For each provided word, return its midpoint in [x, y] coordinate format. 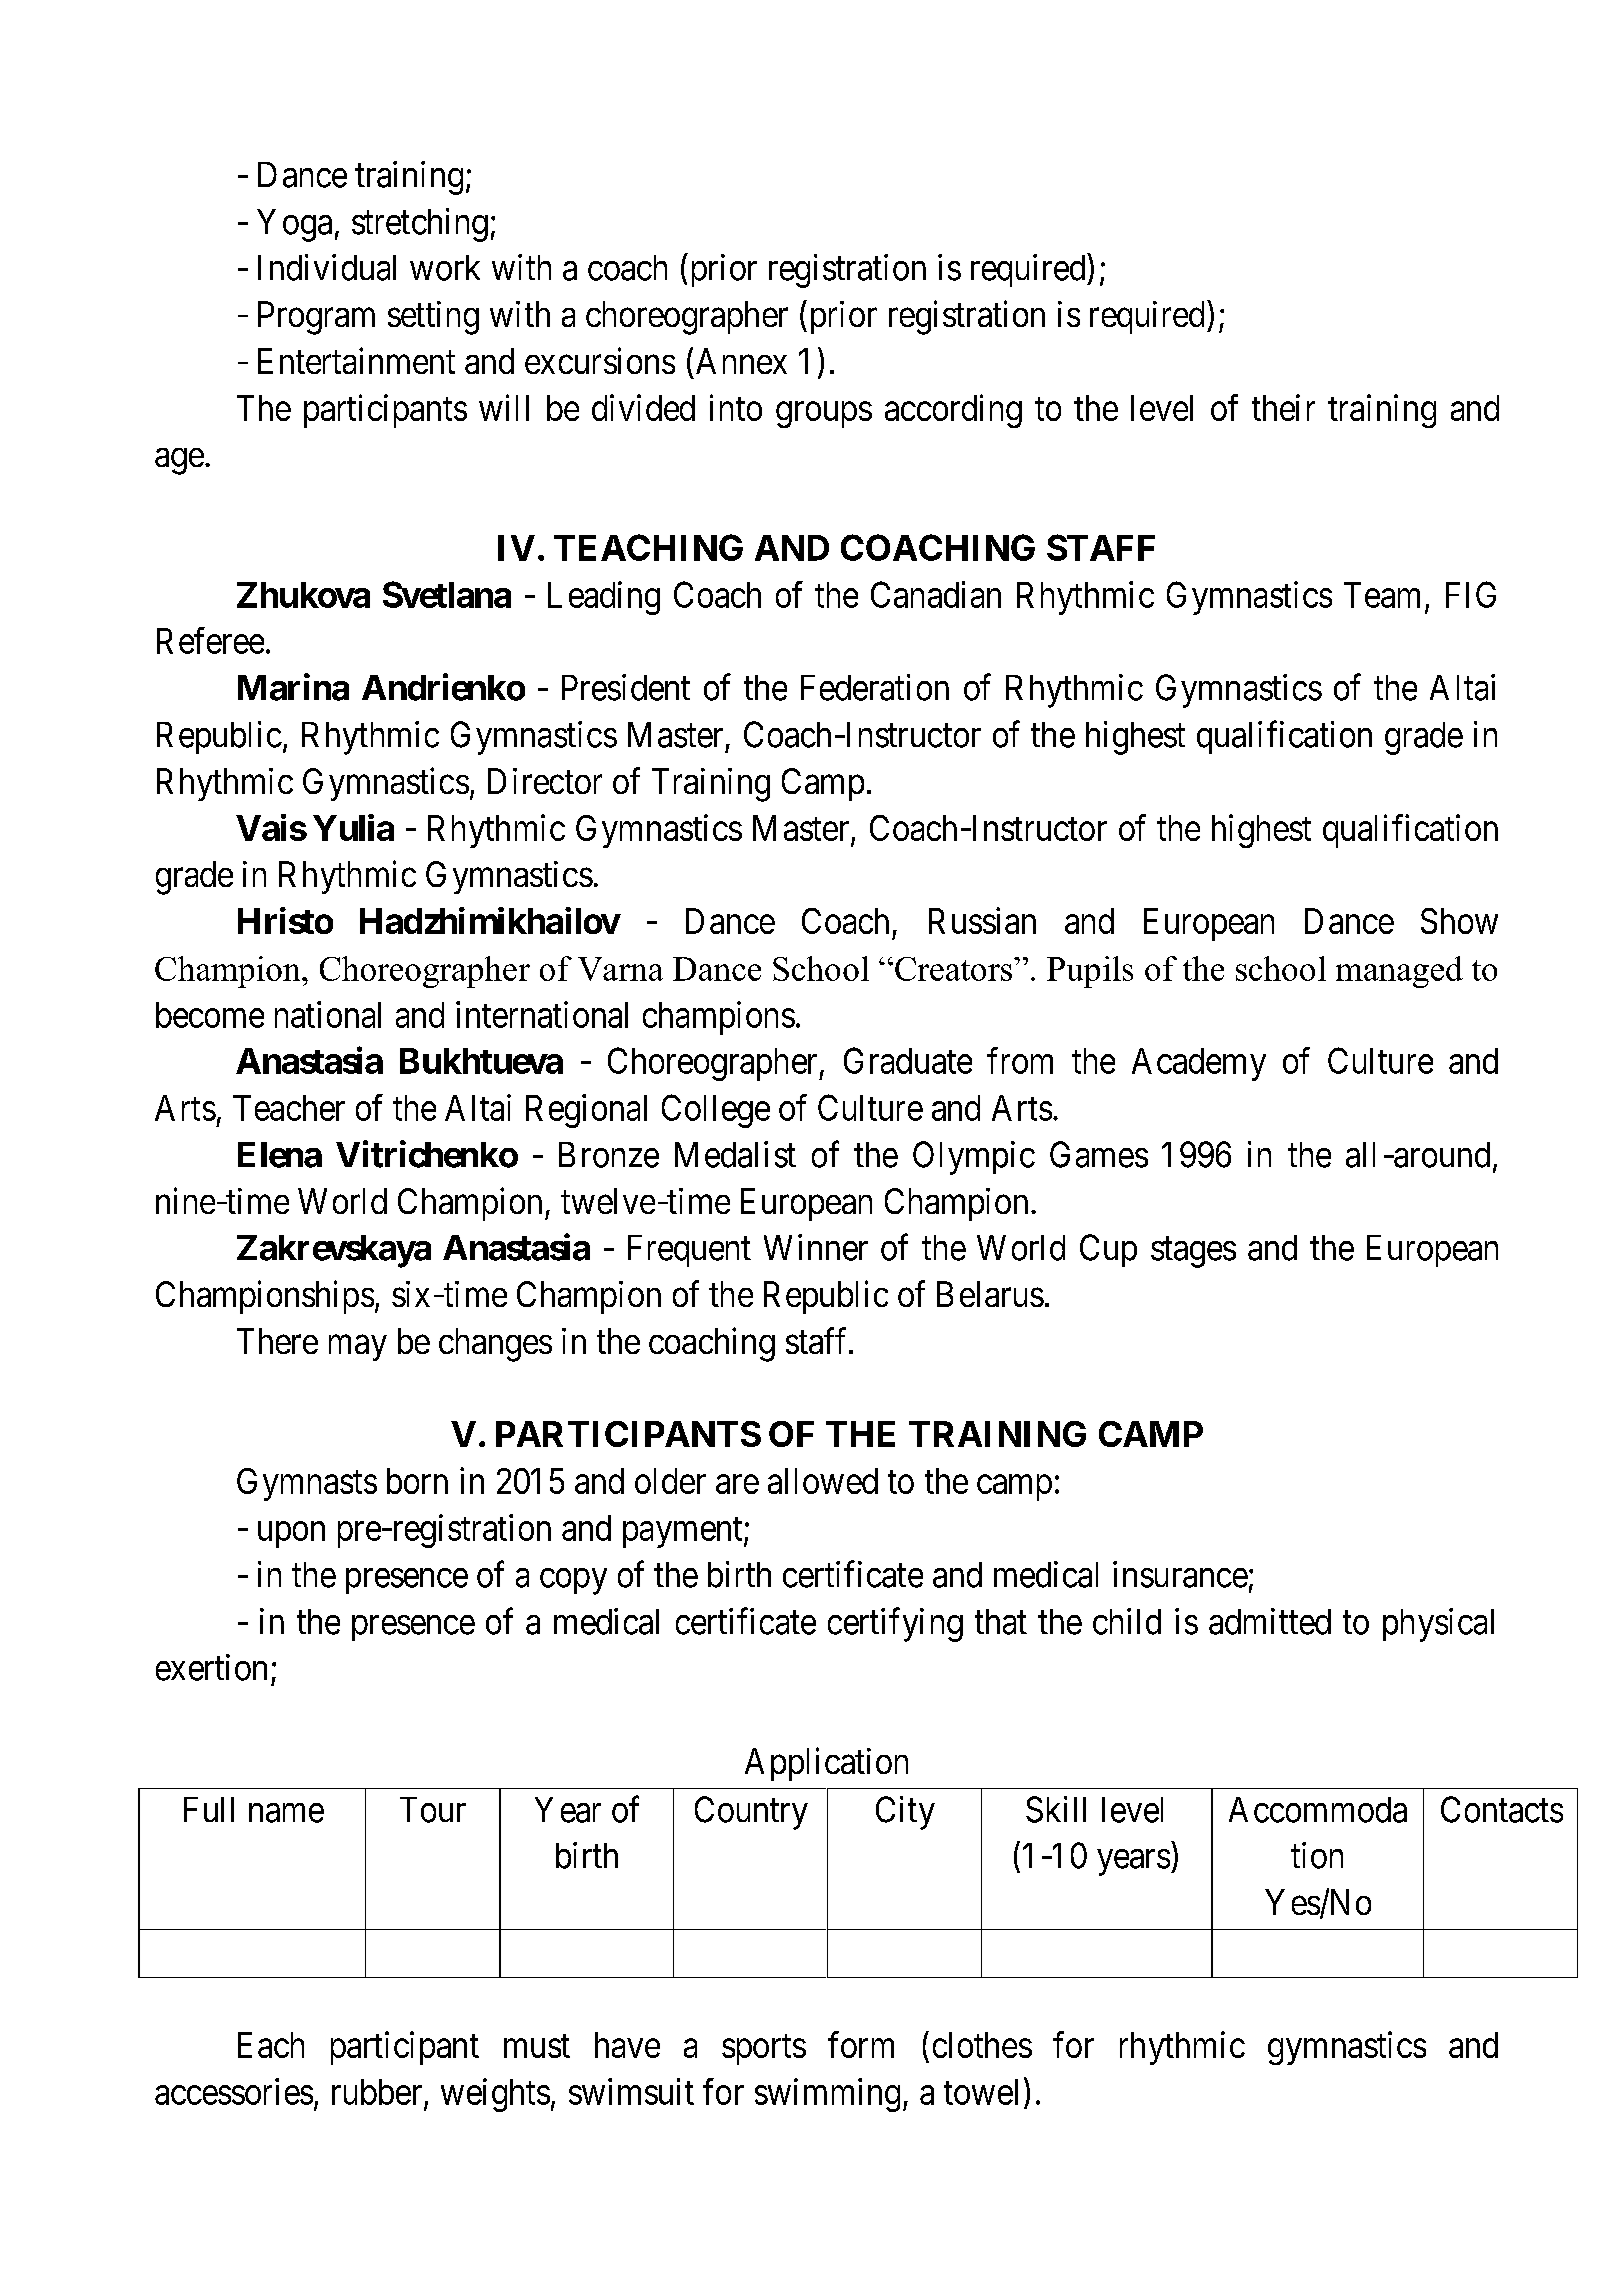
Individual [327, 267]
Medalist [735, 1154]
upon [291, 1535]
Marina [293, 687]
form [861, 2044]
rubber [377, 2092]
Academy [1199, 1064]
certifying [895, 1625]
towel [981, 2092]
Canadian [936, 594]
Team [1382, 595]
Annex [741, 361]
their [1283, 407]
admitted [1270, 1621]
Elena [280, 1155]
